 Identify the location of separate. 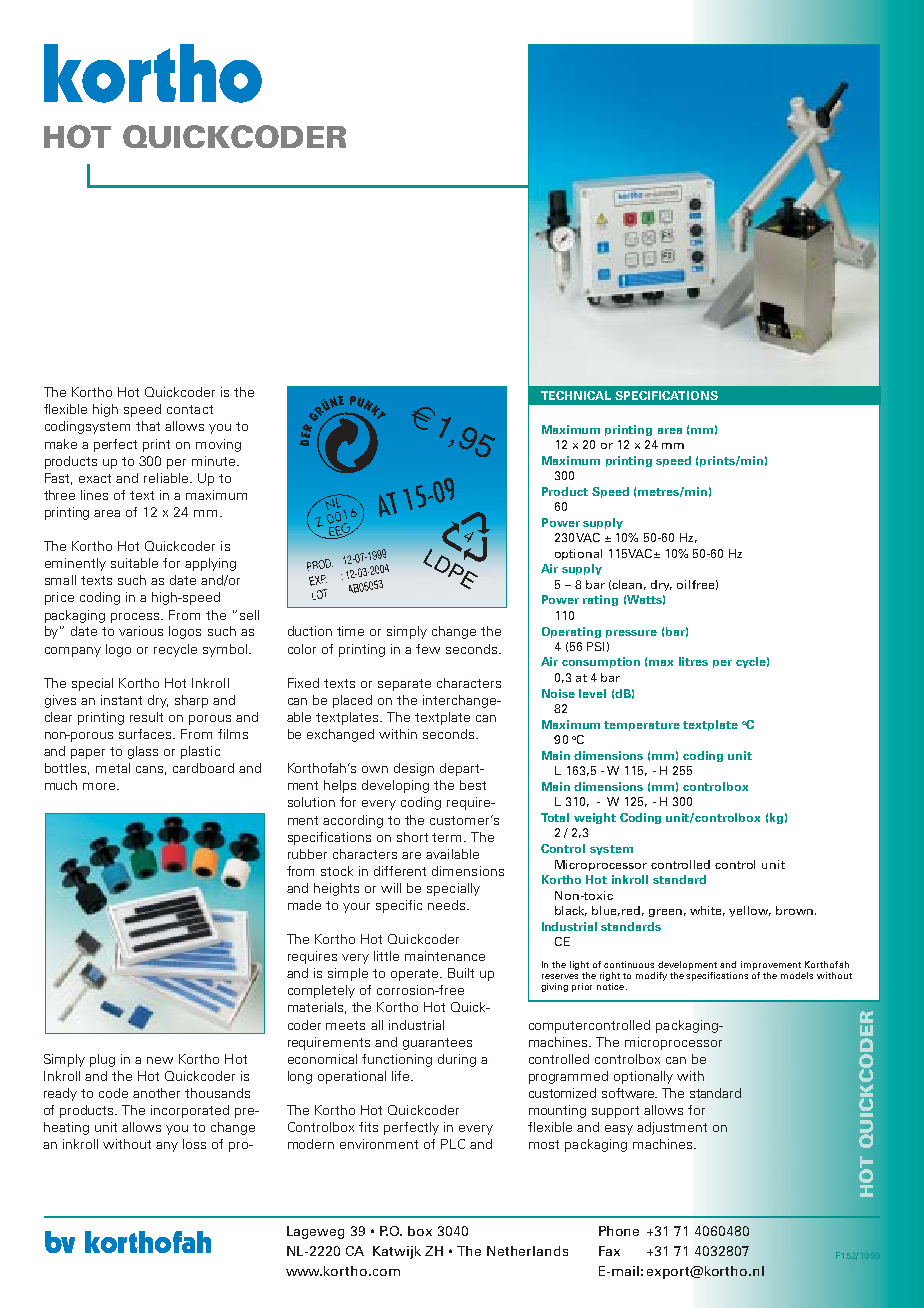
(404, 685).
